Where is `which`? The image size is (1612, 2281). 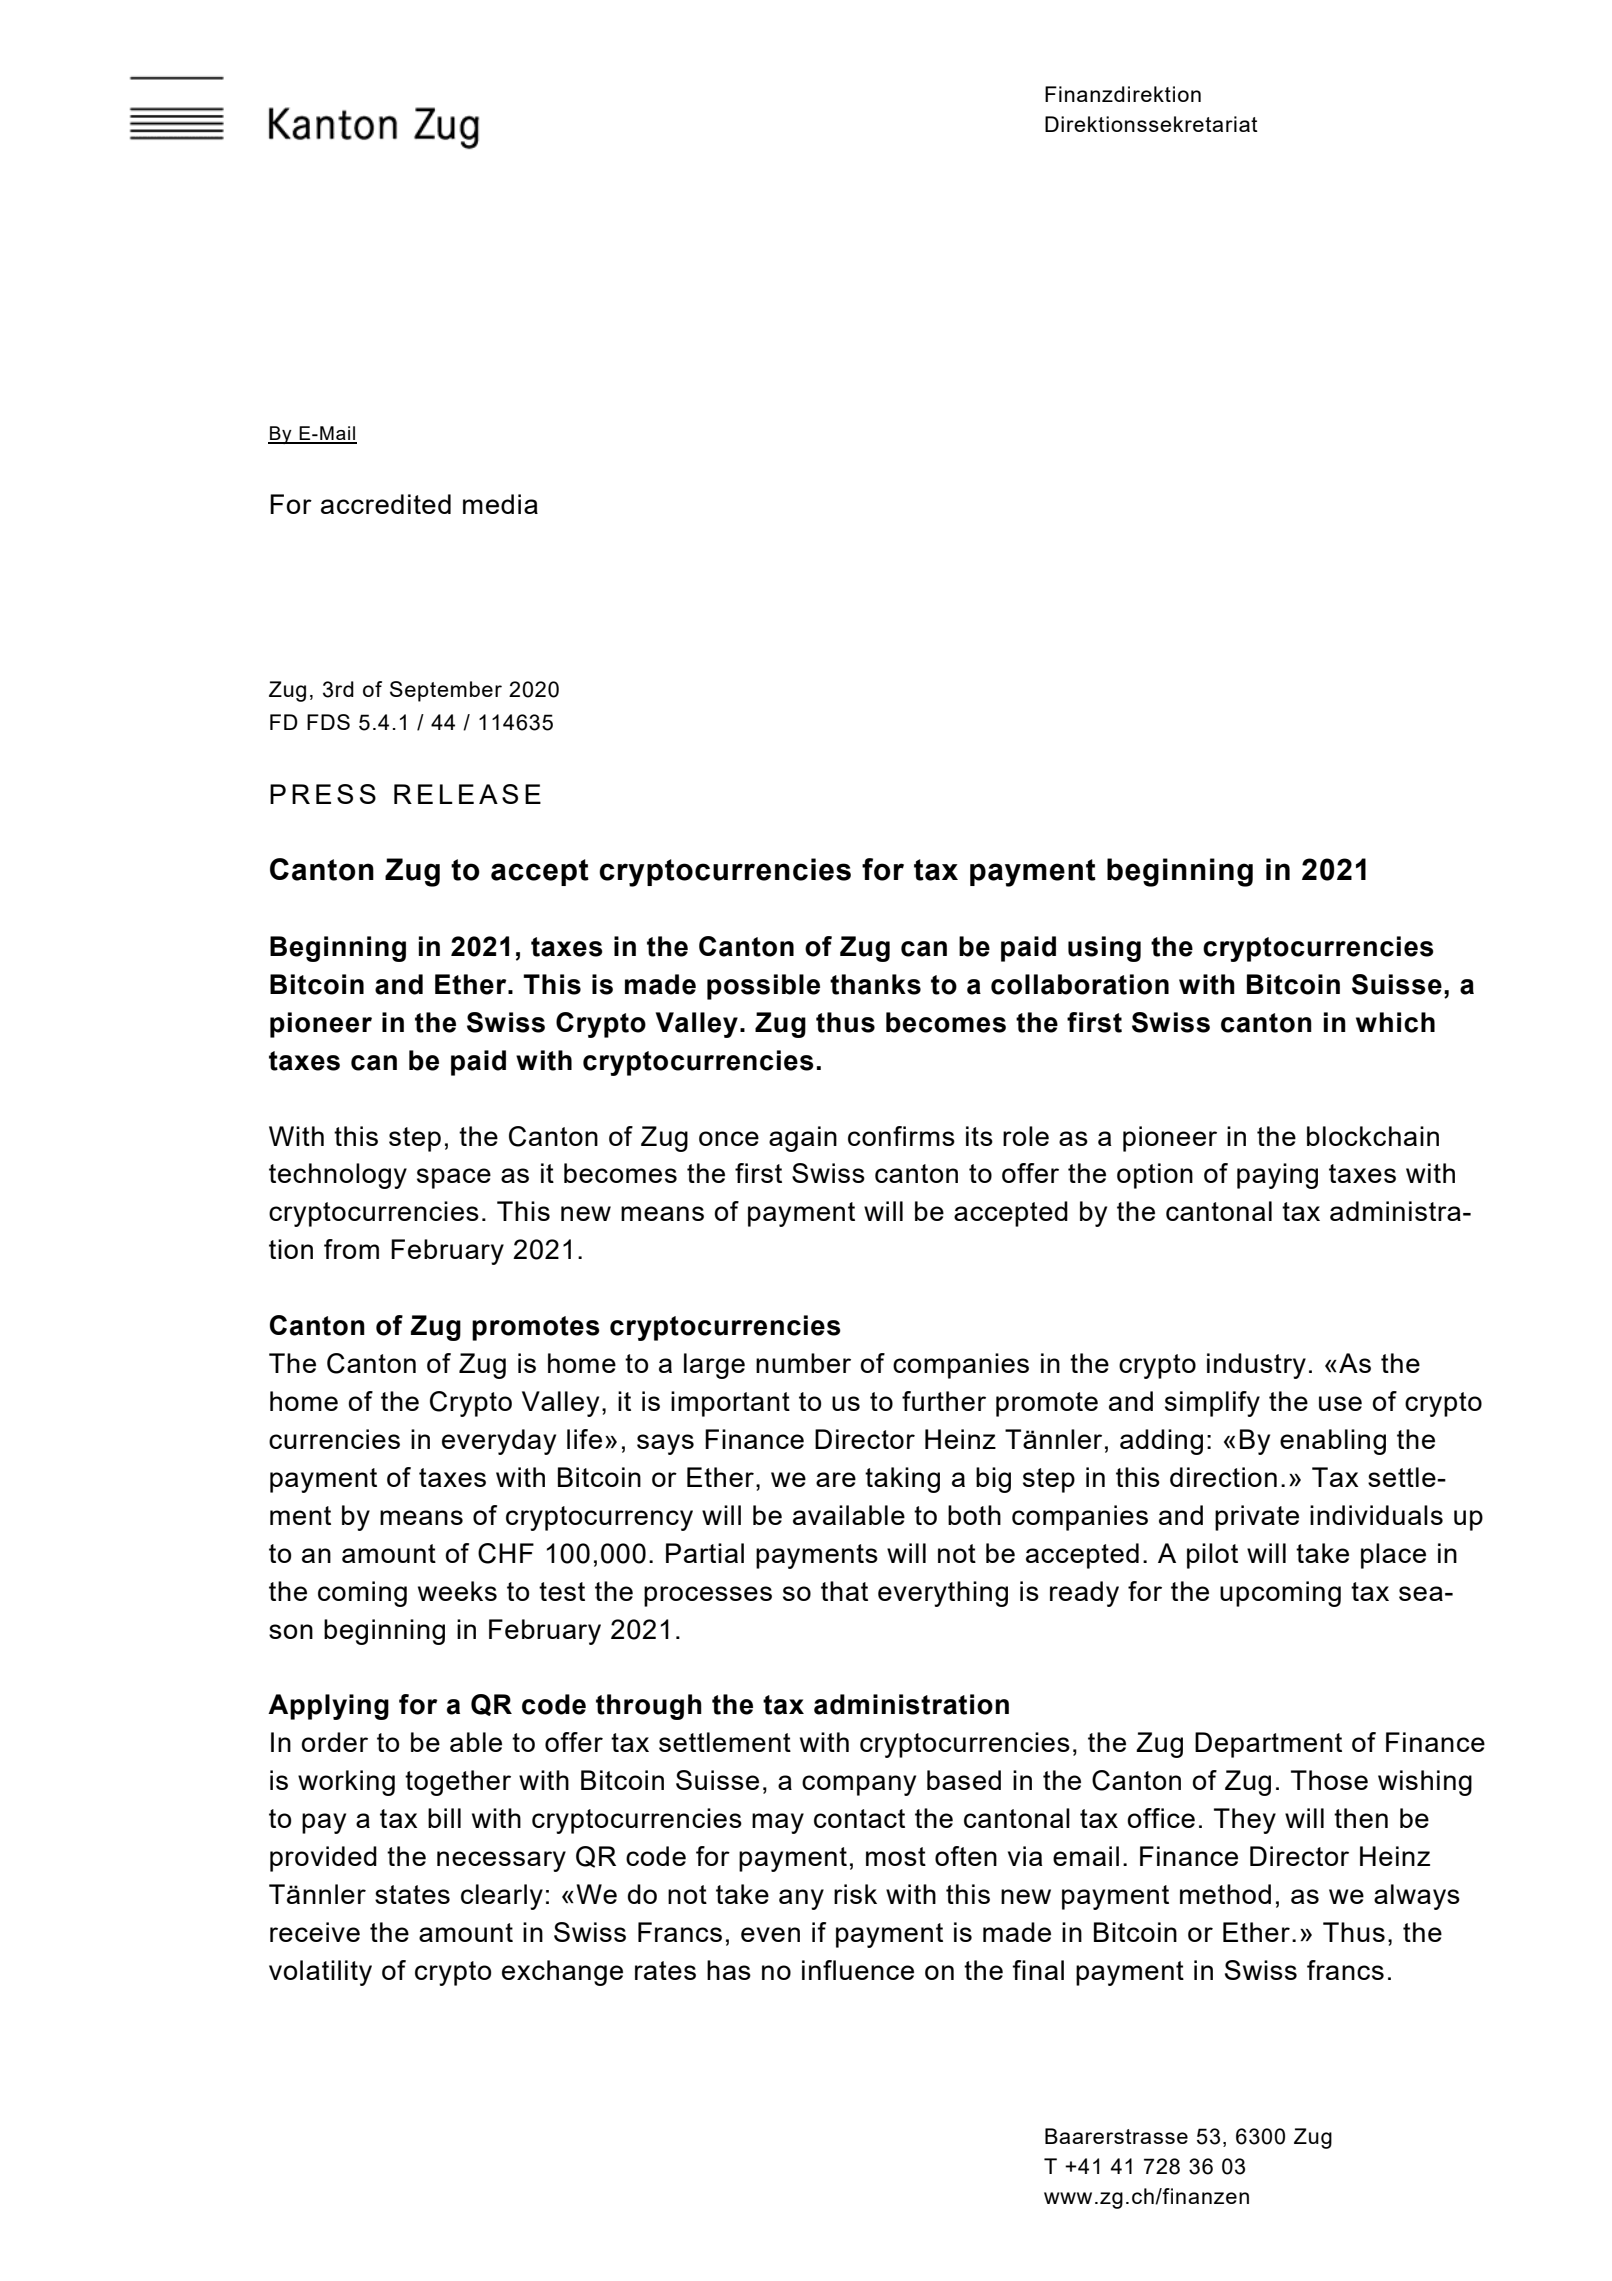 which is located at coordinates (1395, 1022).
